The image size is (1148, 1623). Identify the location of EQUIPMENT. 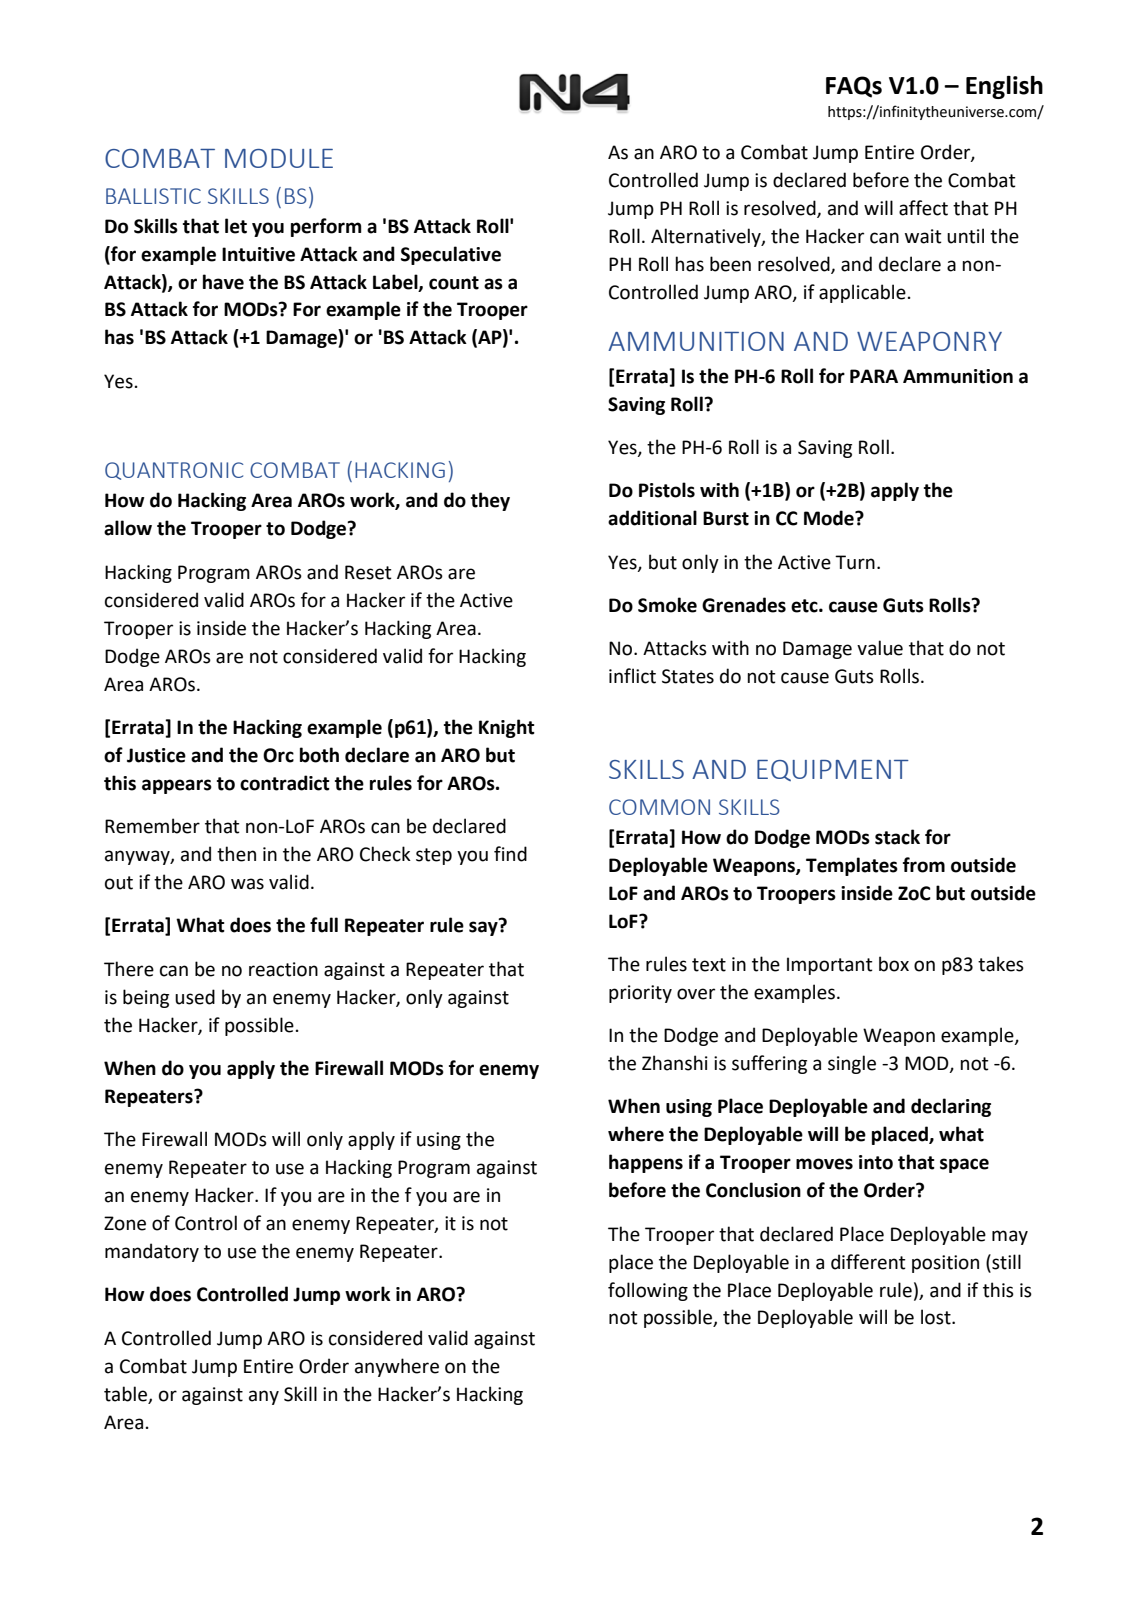
(833, 770).
